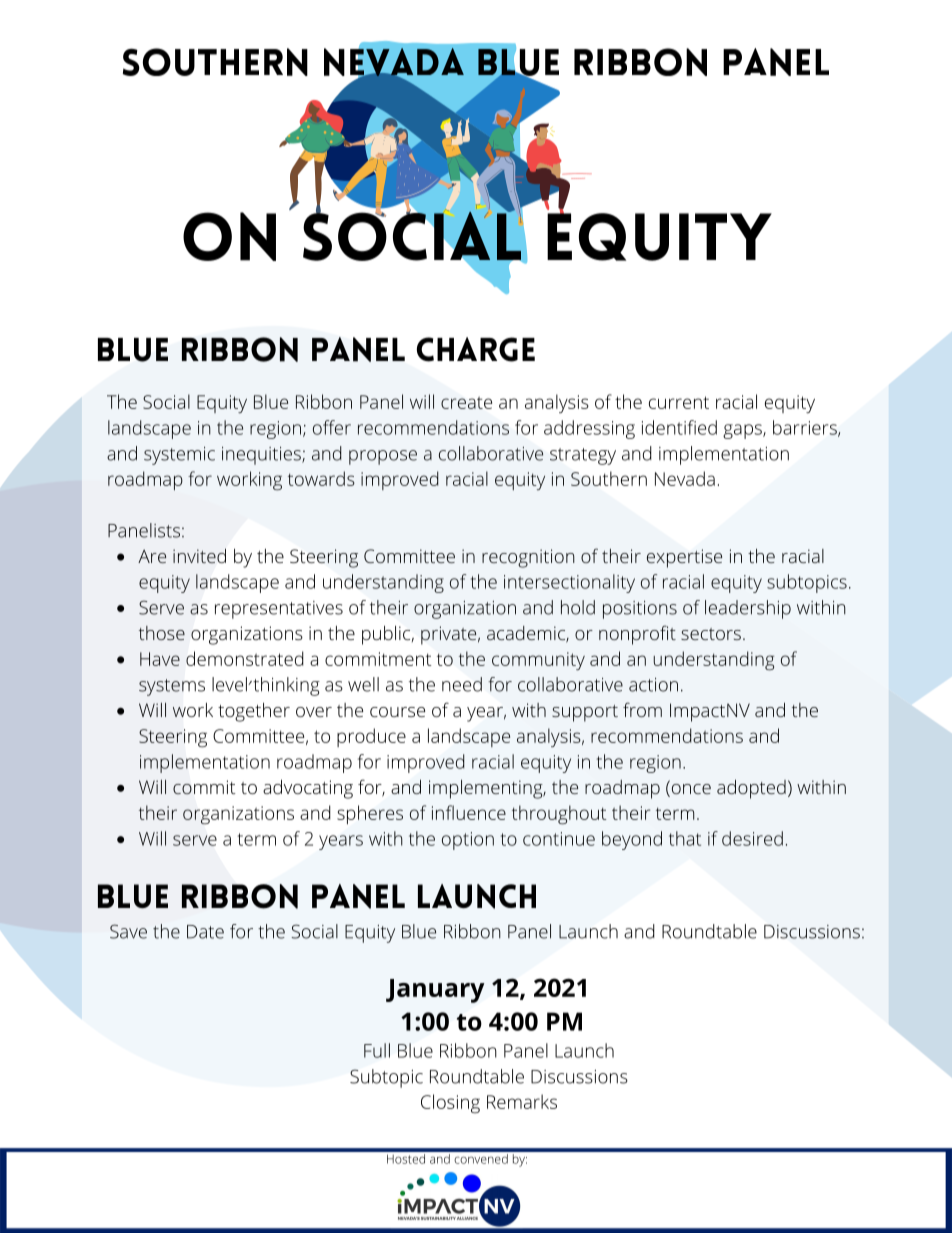 Image resolution: width=952 pixels, height=1233 pixels. Describe the element at coordinates (642, 709) in the document. I see `from` at that location.
